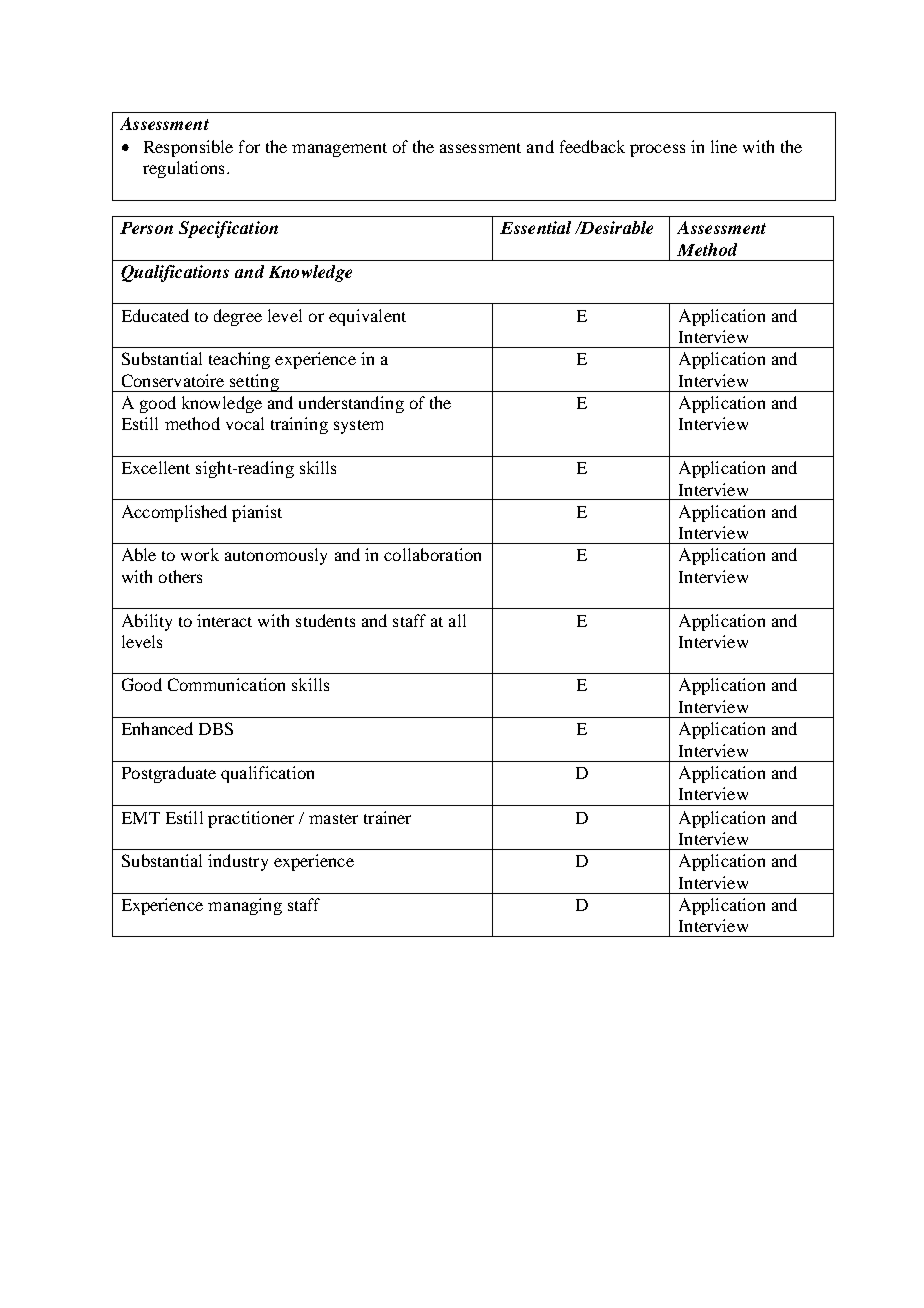  Describe the element at coordinates (226, 684) in the document. I see `Communication` at that location.
